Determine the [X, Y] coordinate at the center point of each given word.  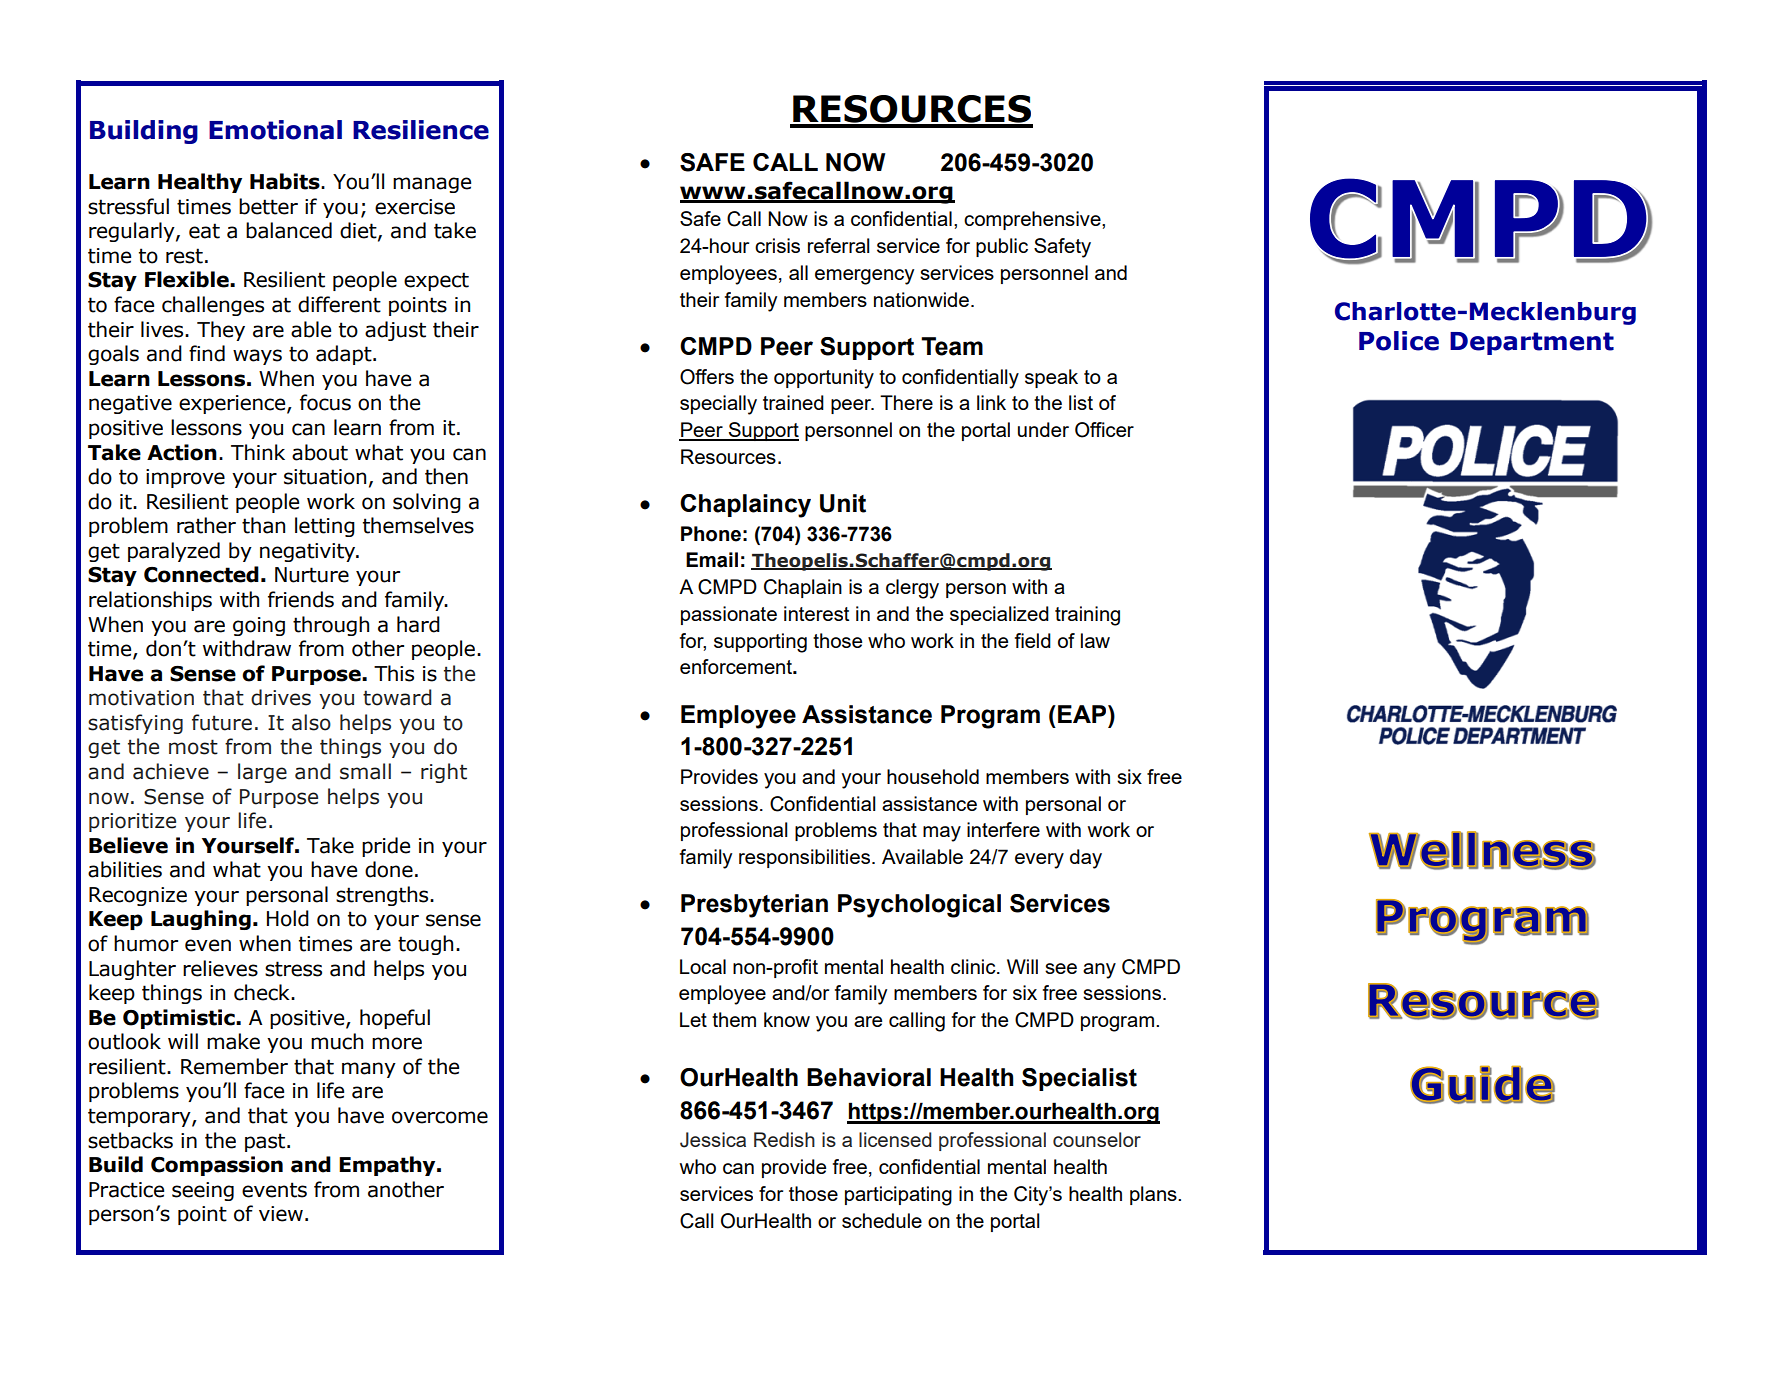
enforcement [737, 666]
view [281, 1214]
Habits [286, 181]
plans [1154, 1195]
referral [839, 245]
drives [281, 697]
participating [898, 1196]
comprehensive [1033, 220]
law [1095, 640]
